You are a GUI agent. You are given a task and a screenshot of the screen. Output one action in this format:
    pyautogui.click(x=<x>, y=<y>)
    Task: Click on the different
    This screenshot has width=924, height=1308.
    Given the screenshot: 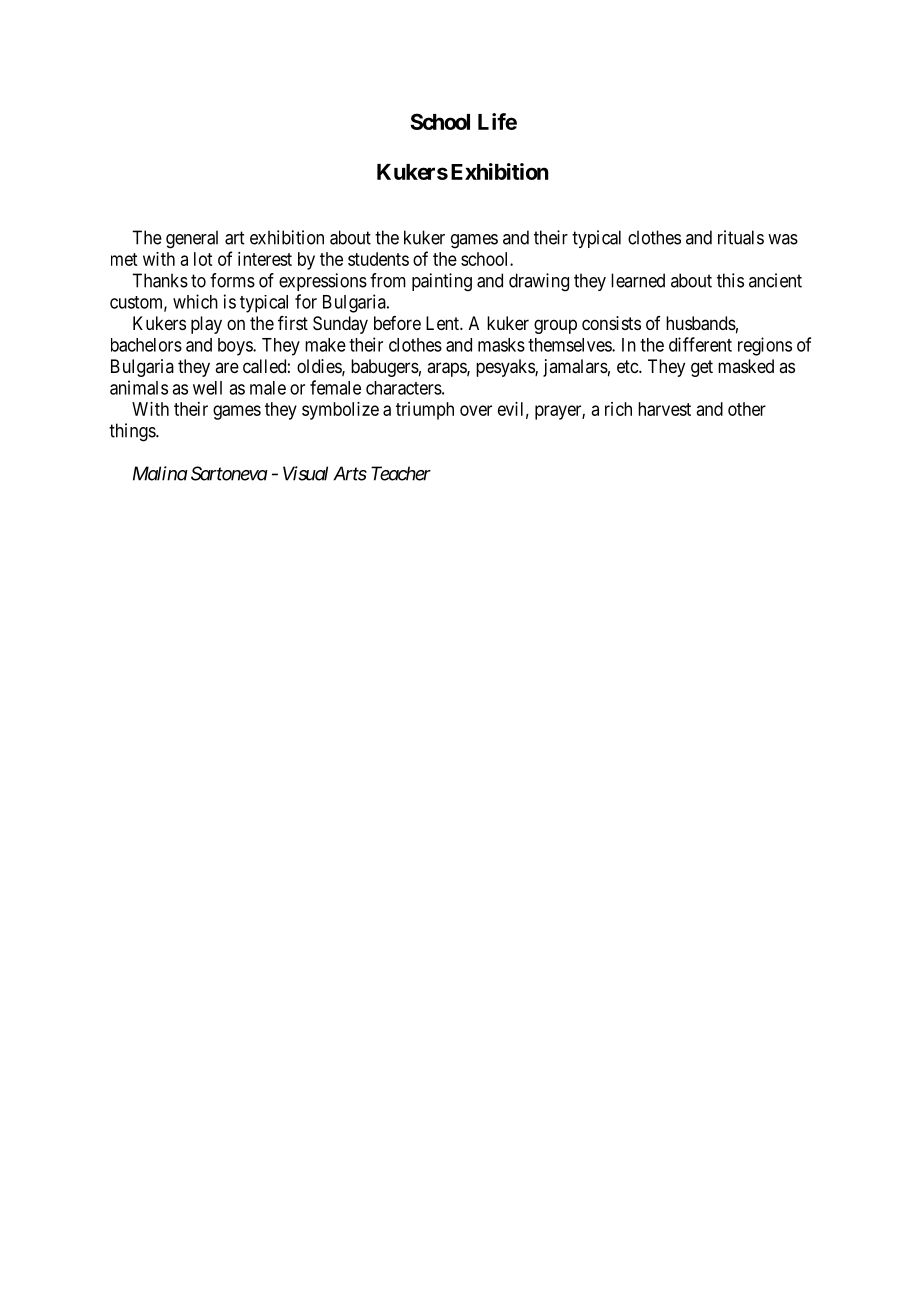 What is the action you would take?
    pyautogui.click(x=700, y=344)
